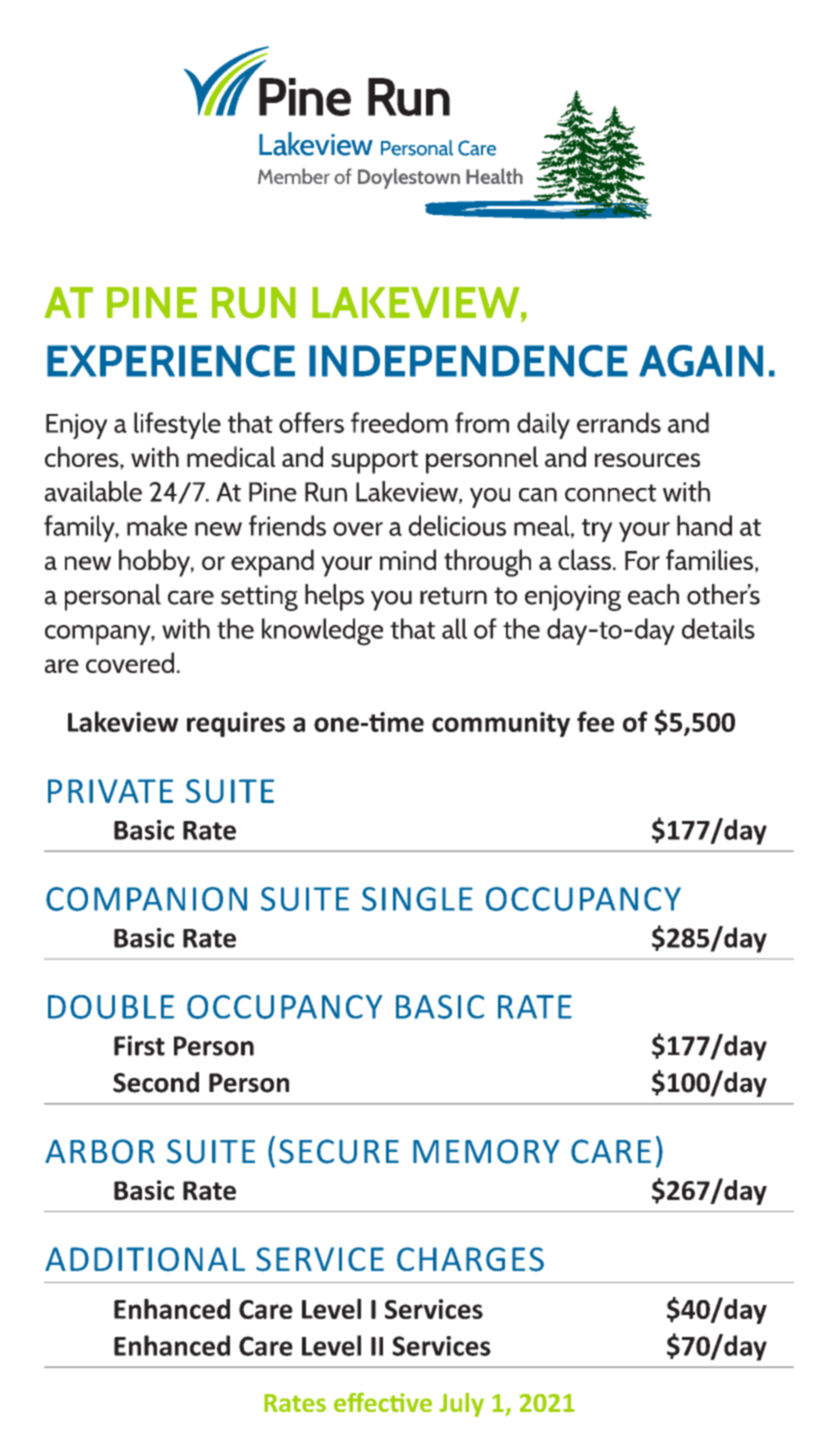 This document has height=1456, width=838. Describe the element at coordinates (171, 361) in the document. I see `EXPERIENCE` at that location.
